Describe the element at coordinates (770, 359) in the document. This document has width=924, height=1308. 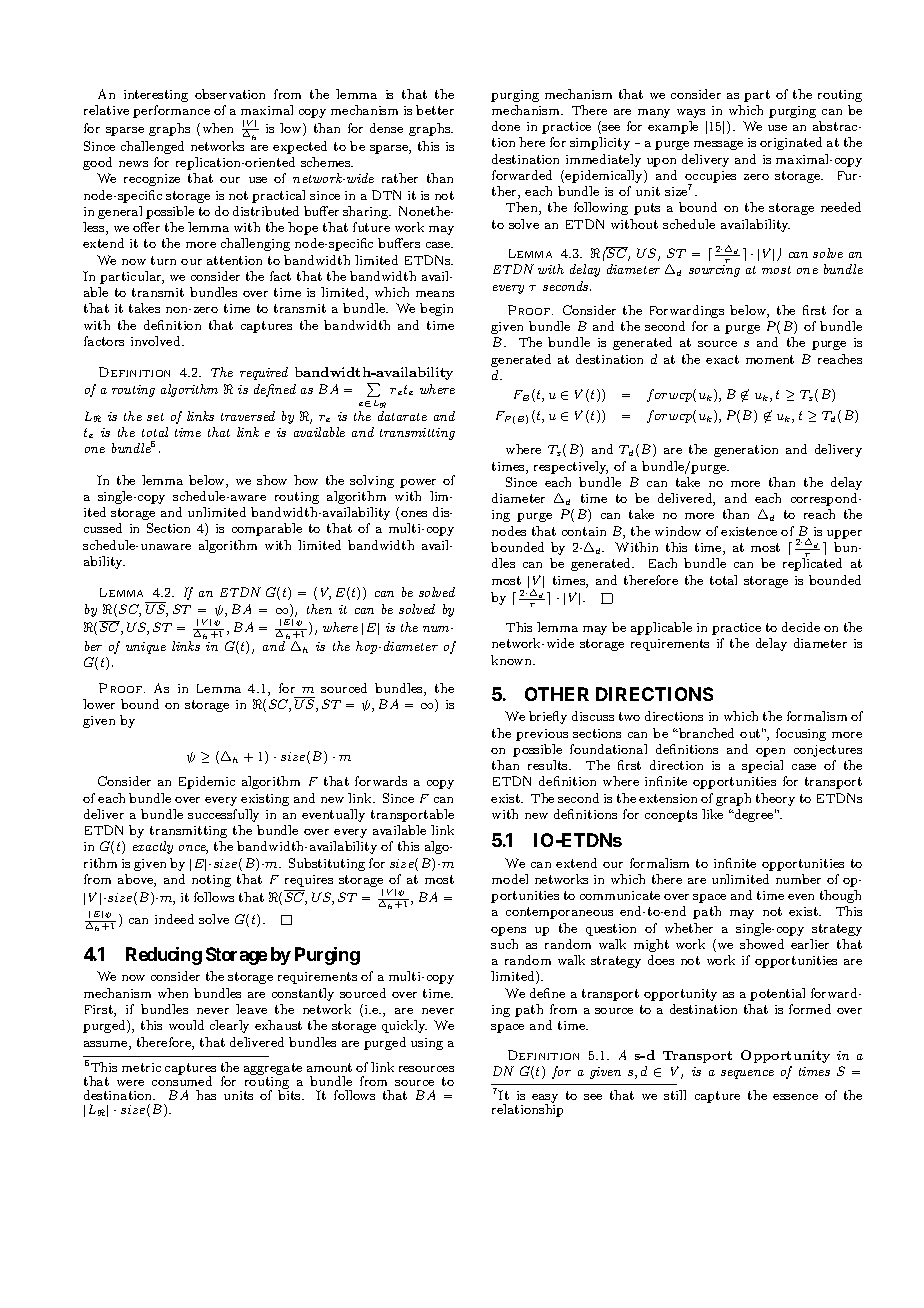
I see `moment` at that location.
